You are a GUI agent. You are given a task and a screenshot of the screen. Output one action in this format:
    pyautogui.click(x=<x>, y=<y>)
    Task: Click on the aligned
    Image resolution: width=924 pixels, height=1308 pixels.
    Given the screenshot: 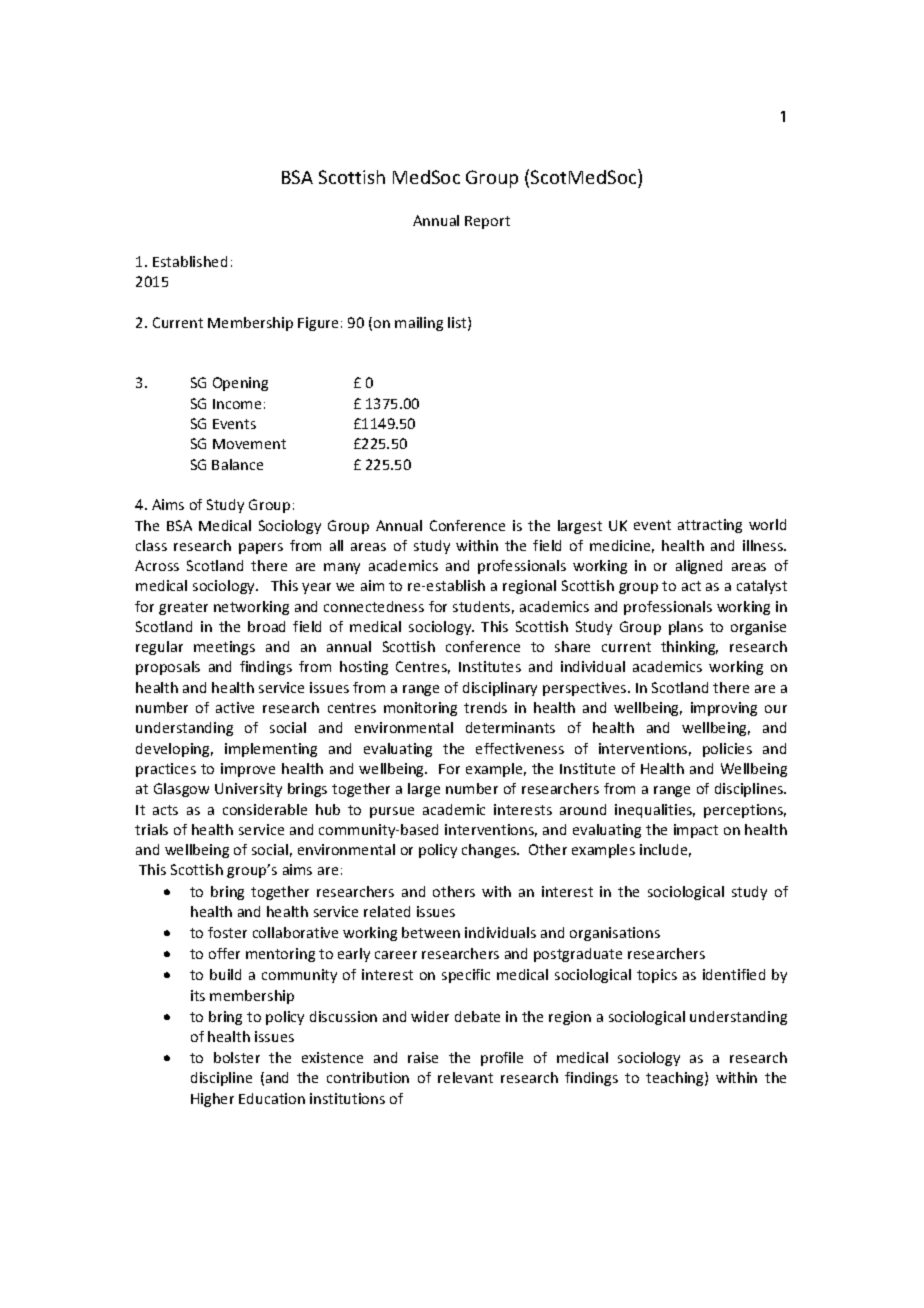 What is the action you would take?
    pyautogui.click(x=699, y=567)
